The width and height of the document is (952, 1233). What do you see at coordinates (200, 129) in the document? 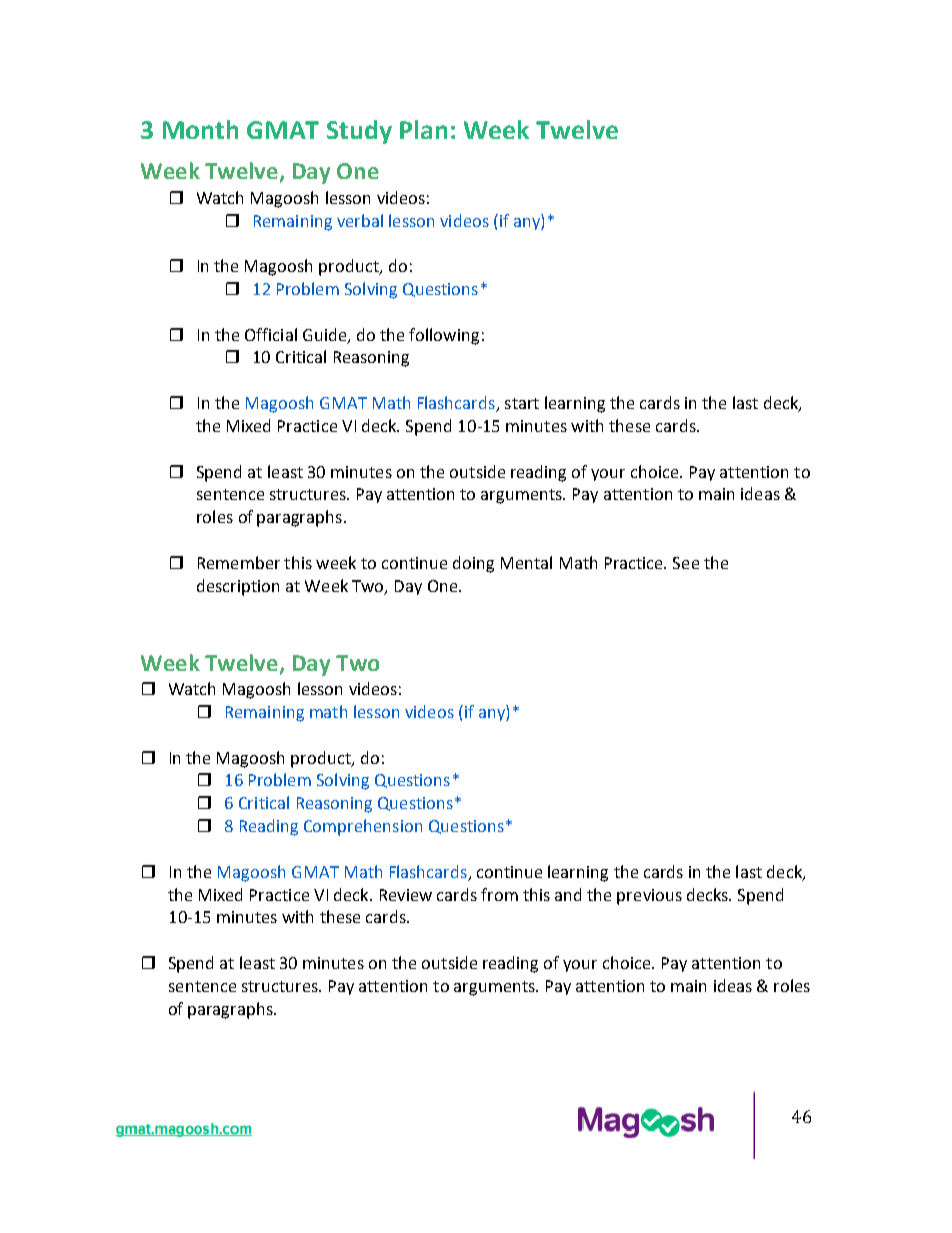
I see `Month` at bounding box center [200, 129].
